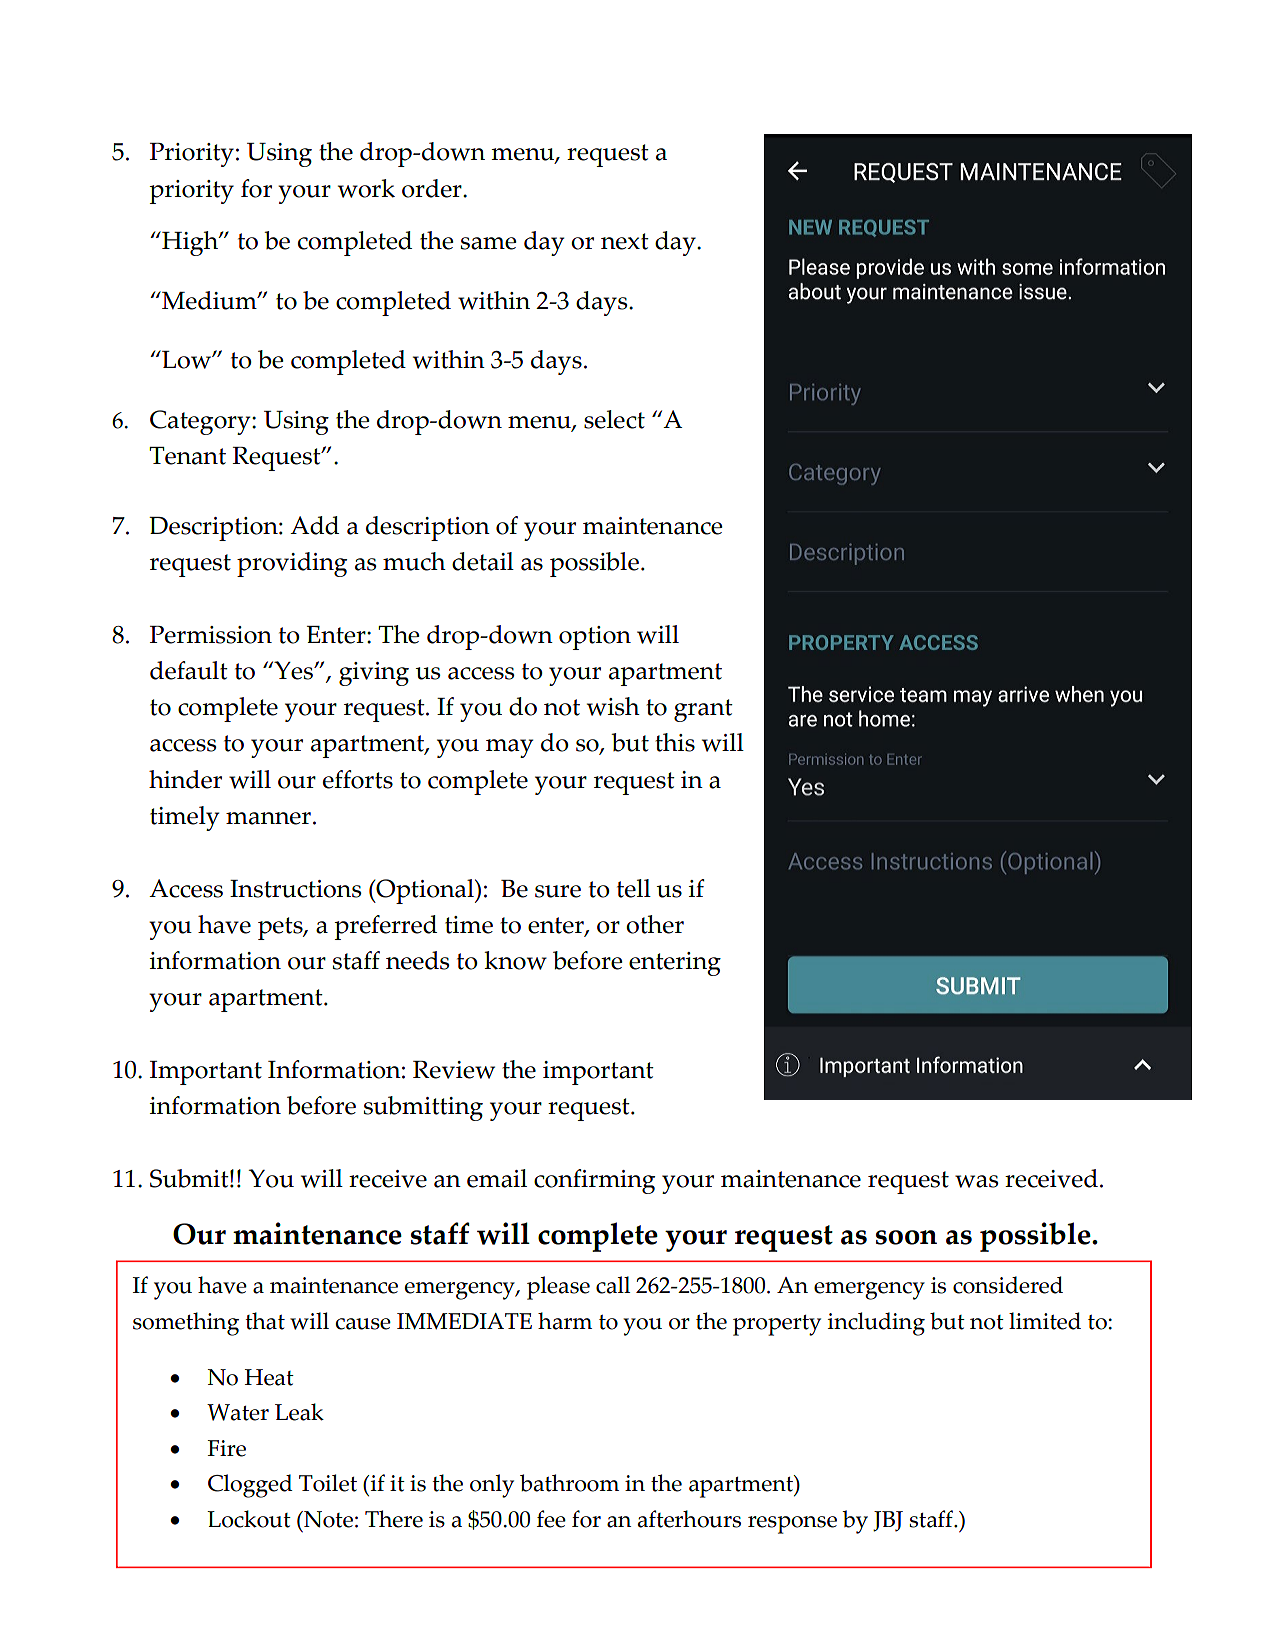 This screenshot has height=1645, width=1271. I want to click on tell, so click(634, 888).
